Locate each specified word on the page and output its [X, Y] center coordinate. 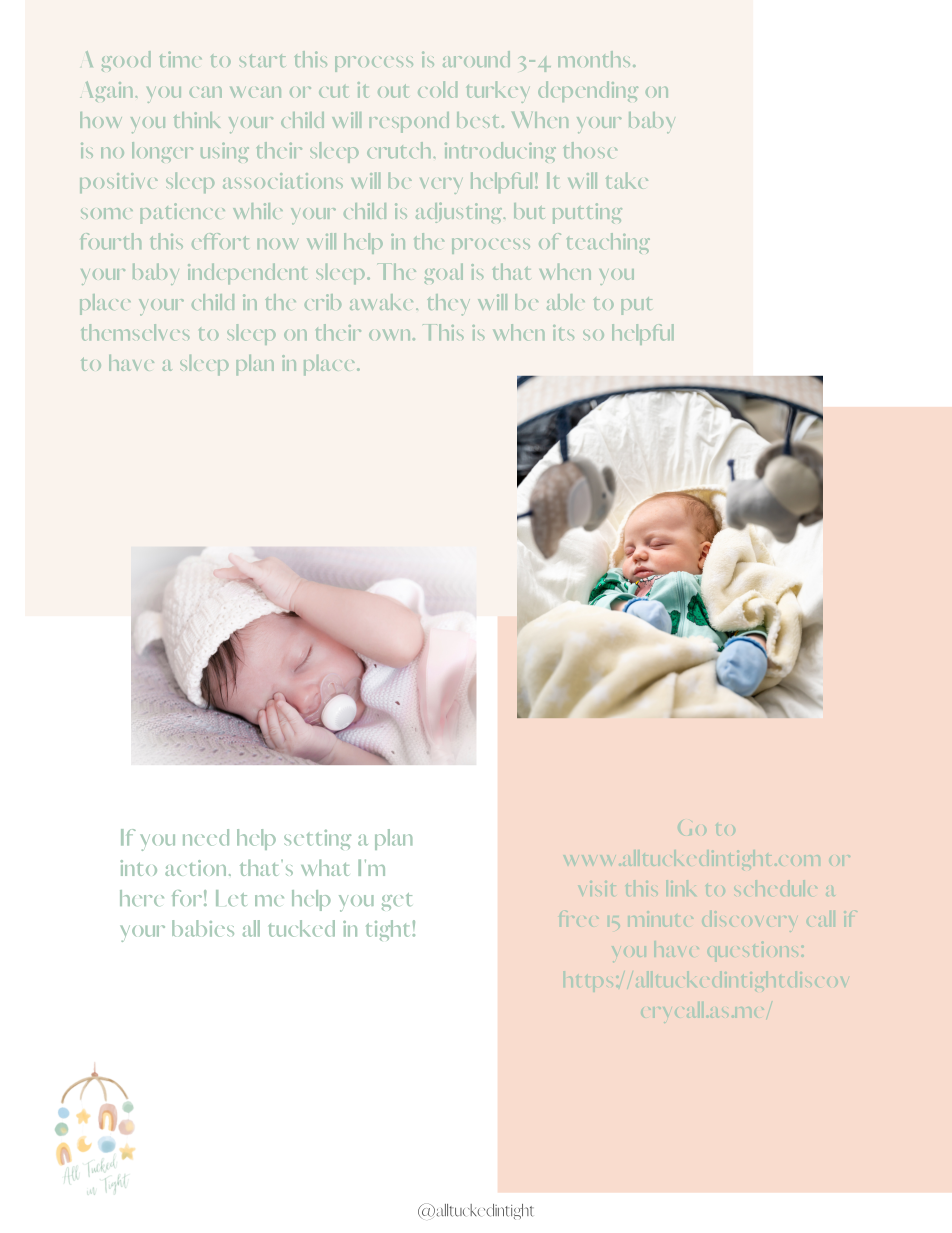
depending [588, 91]
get [397, 902]
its [563, 333]
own [389, 335]
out [393, 91]
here [142, 898]
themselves [135, 332]
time [181, 59]
